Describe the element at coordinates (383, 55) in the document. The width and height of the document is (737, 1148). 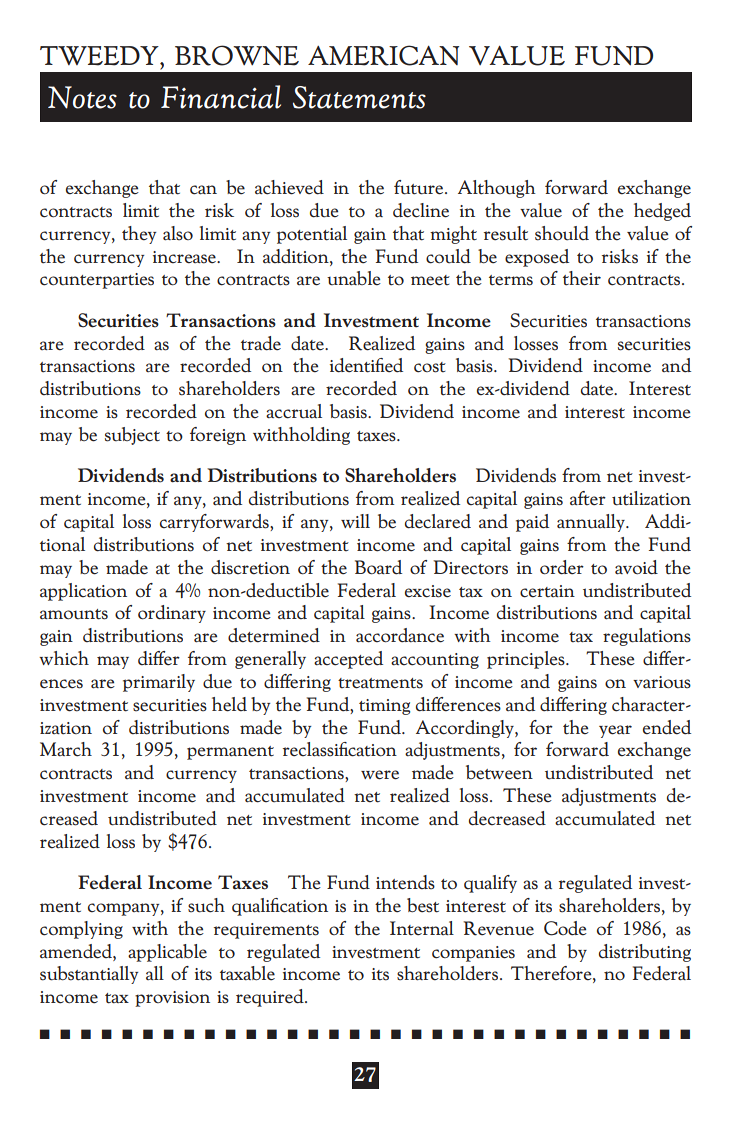
I see `AMERICAN` at that location.
